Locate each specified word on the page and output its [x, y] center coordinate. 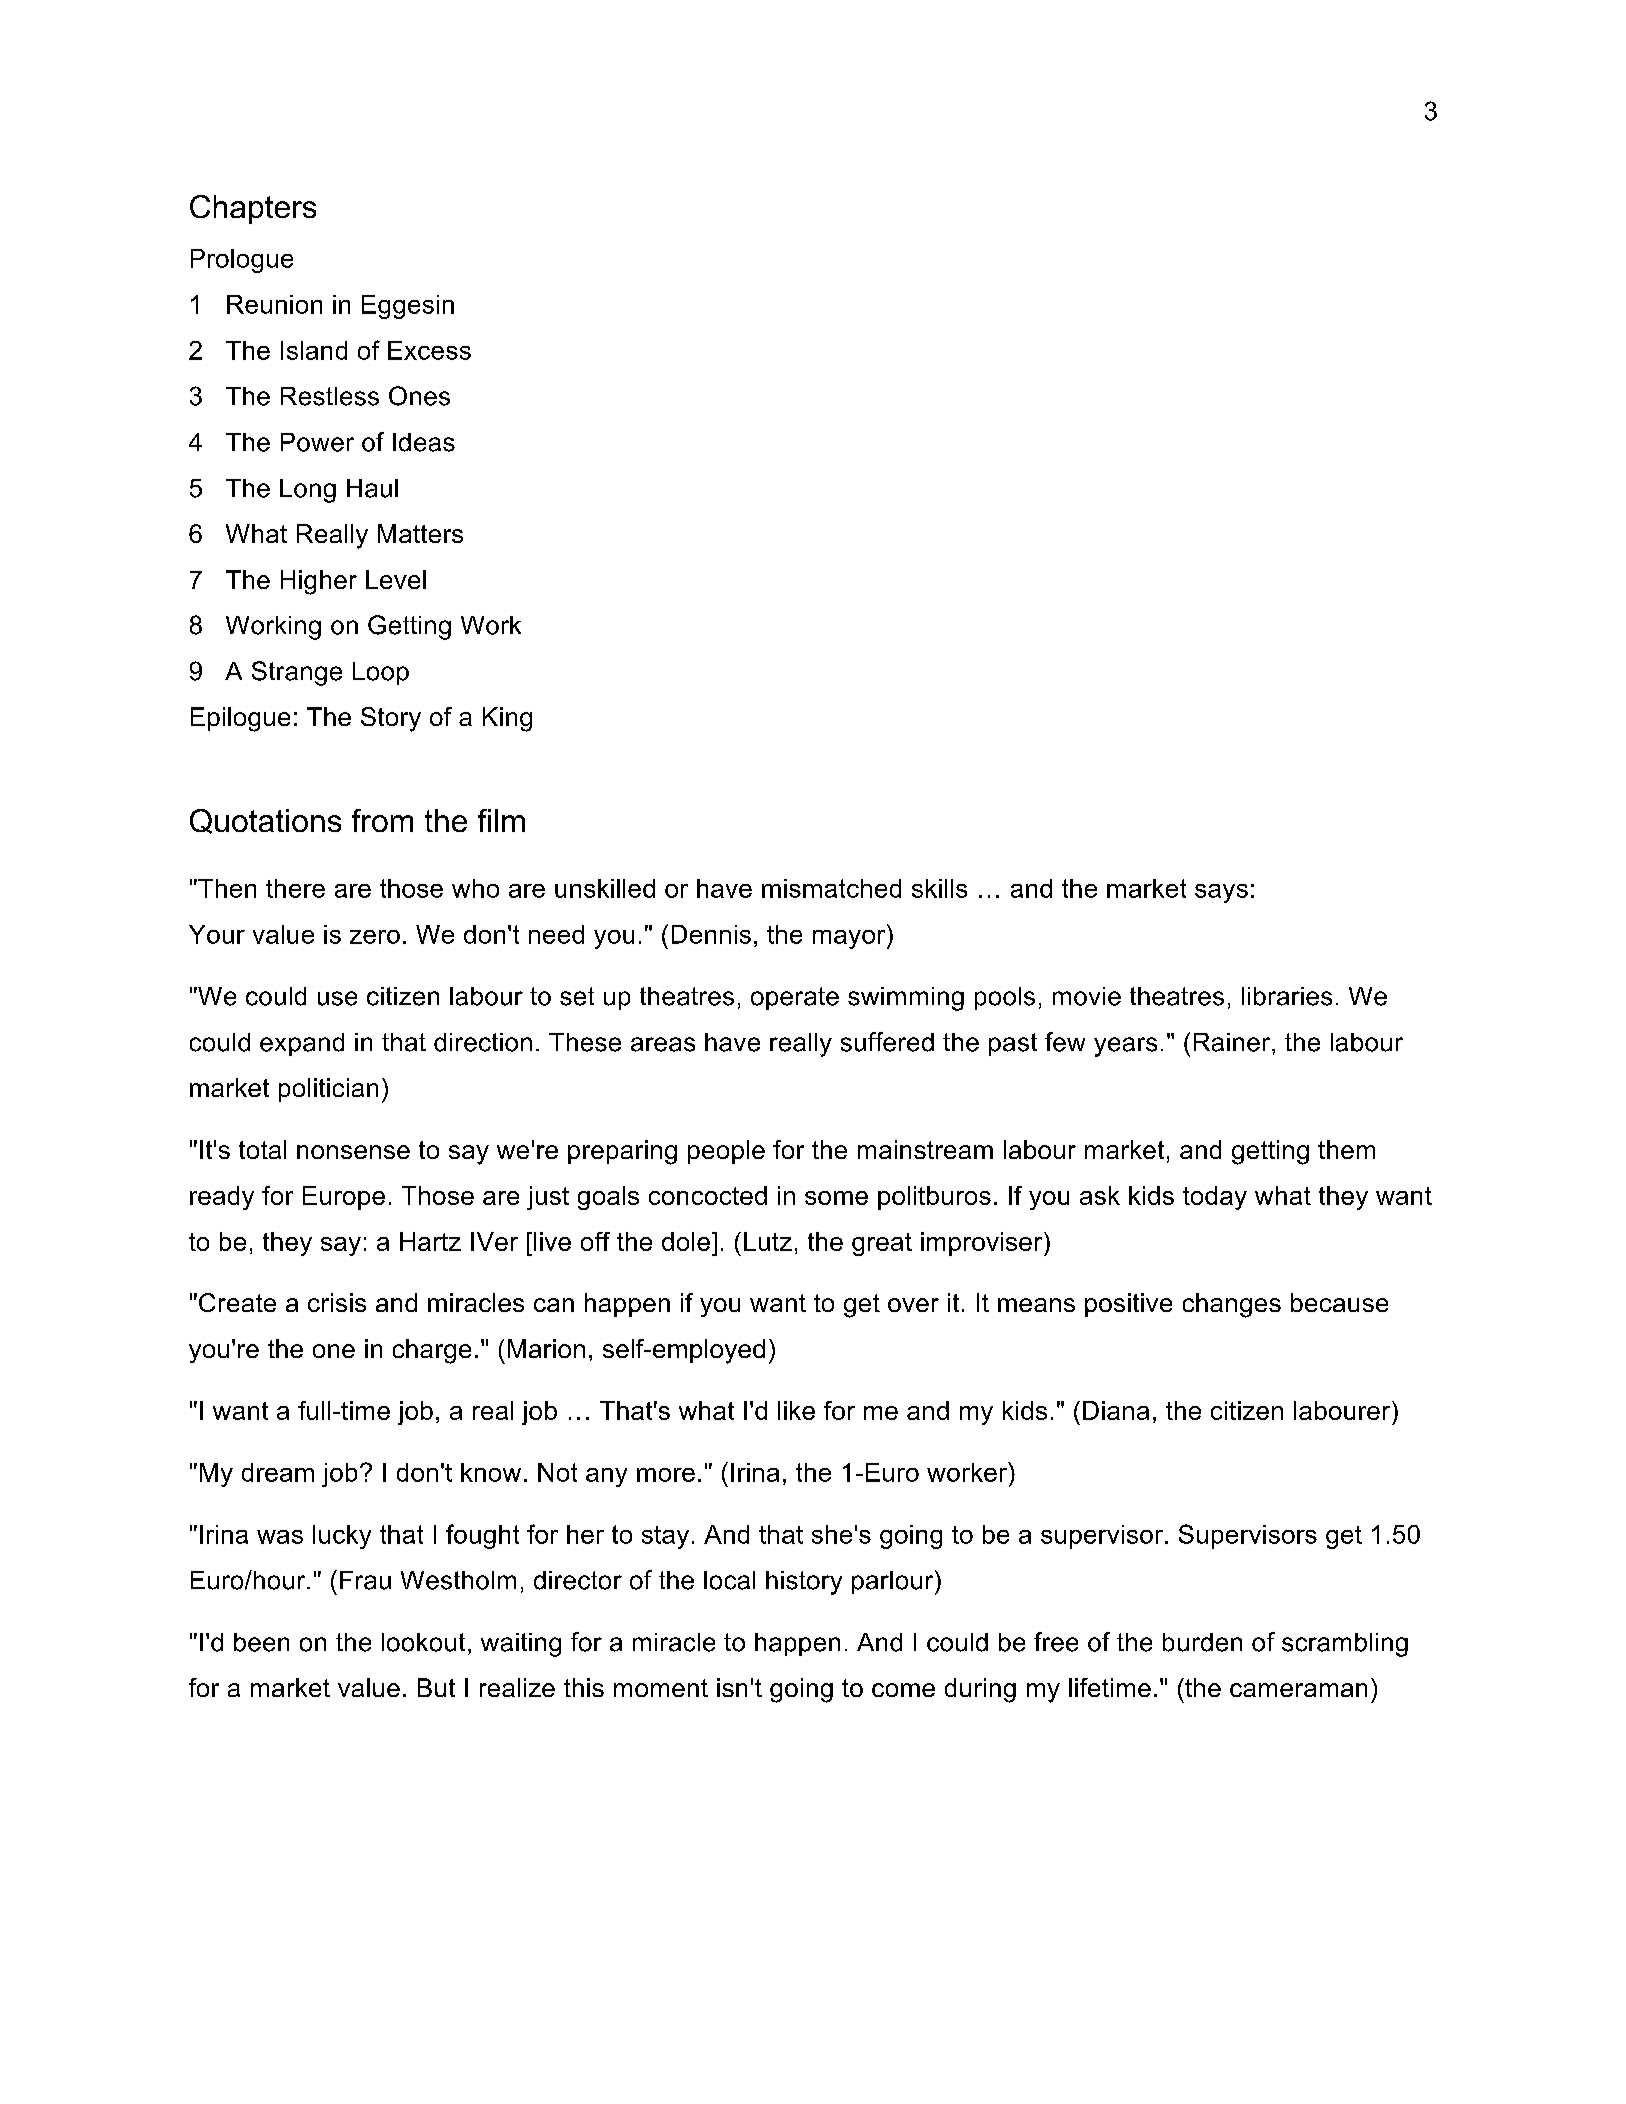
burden [1202, 1642]
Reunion [274, 304]
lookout [423, 1642]
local [729, 1580]
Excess [429, 350]
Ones [419, 396]
